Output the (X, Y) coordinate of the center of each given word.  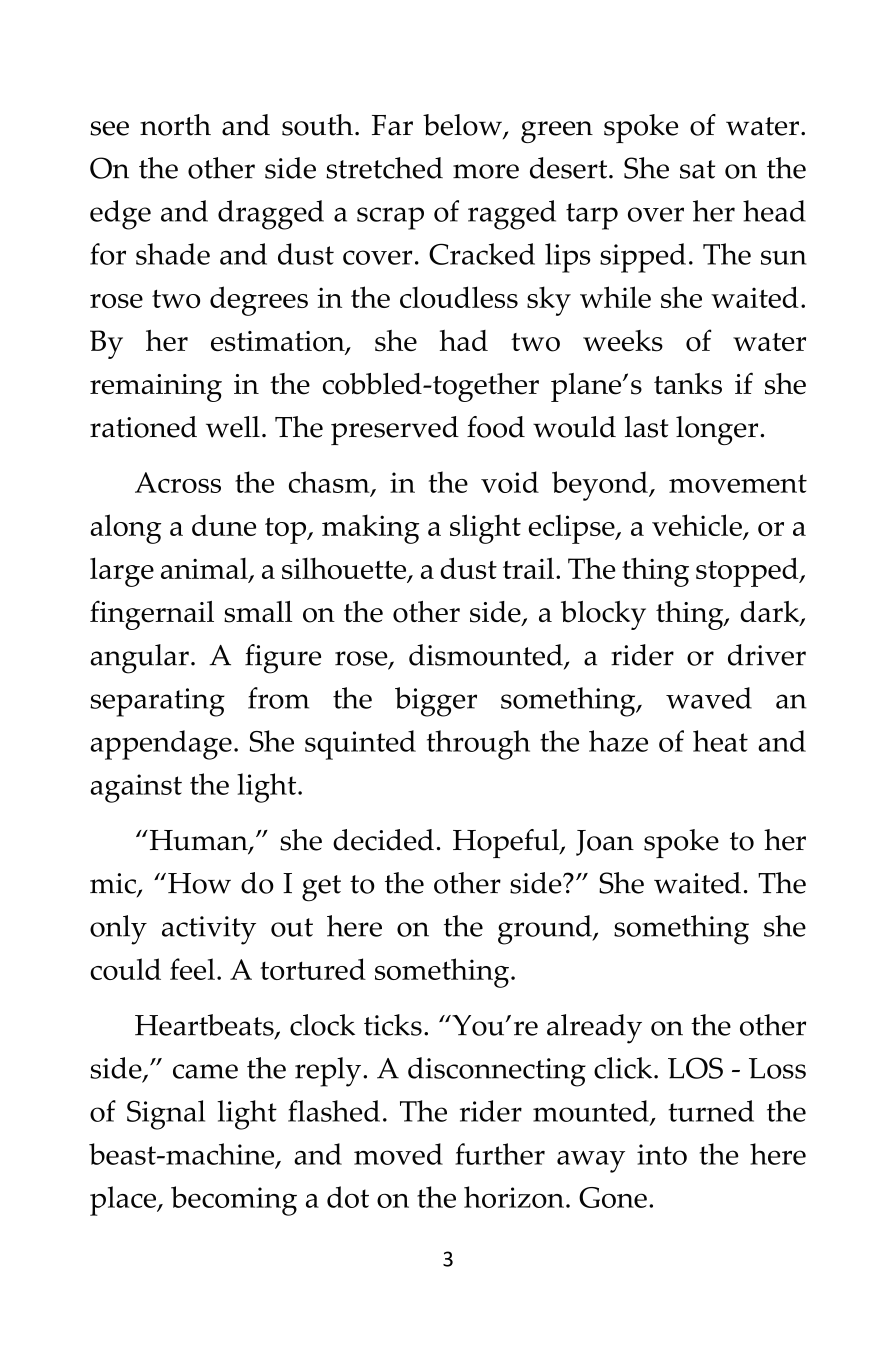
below (463, 126)
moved (398, 1154)
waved (709, 698)
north (175, 125)
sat (697, 169)
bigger (436, 702)
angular (140, 659)
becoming (234, 1201)
